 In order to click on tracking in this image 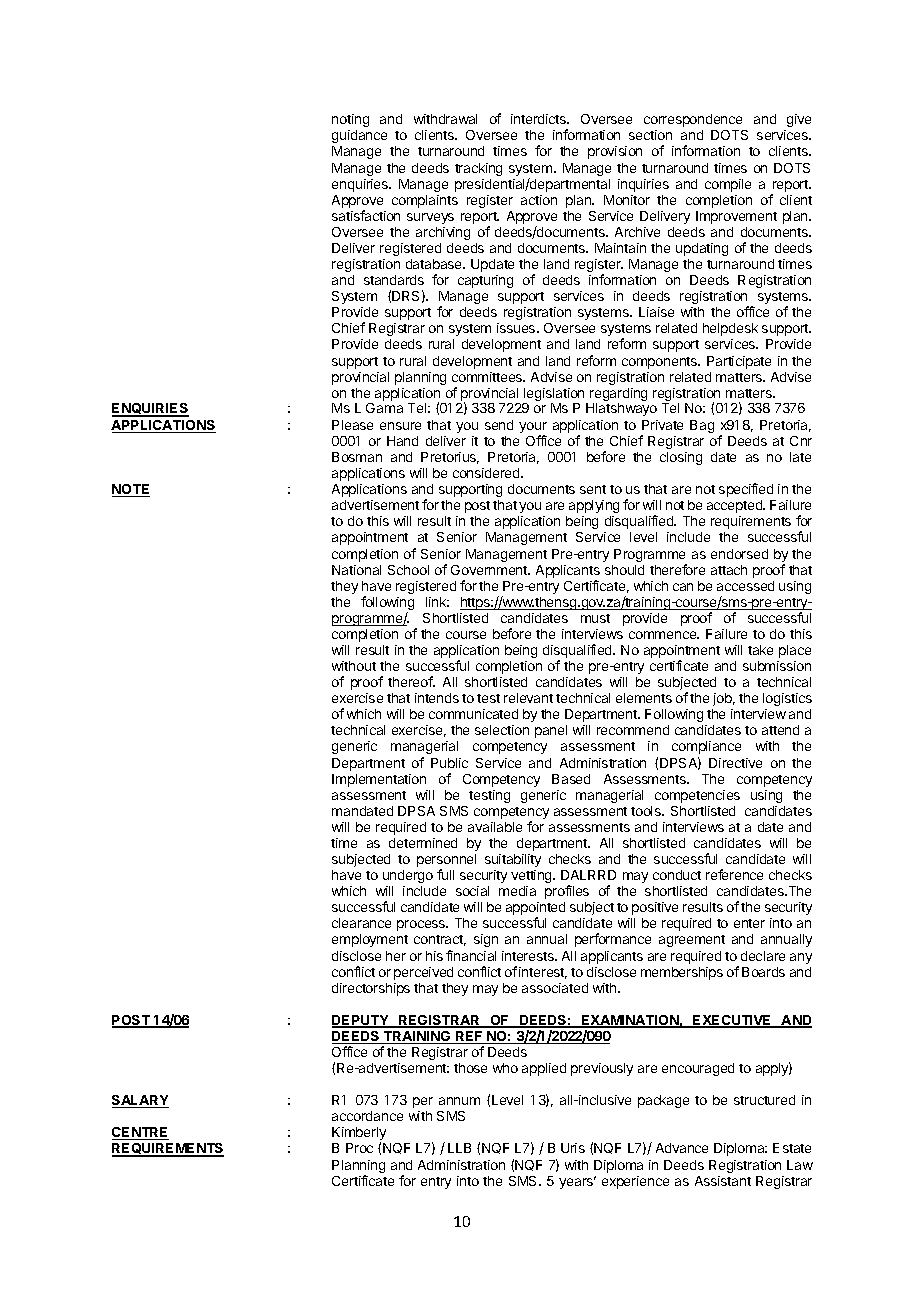, I will do `click(478, 169)`.
